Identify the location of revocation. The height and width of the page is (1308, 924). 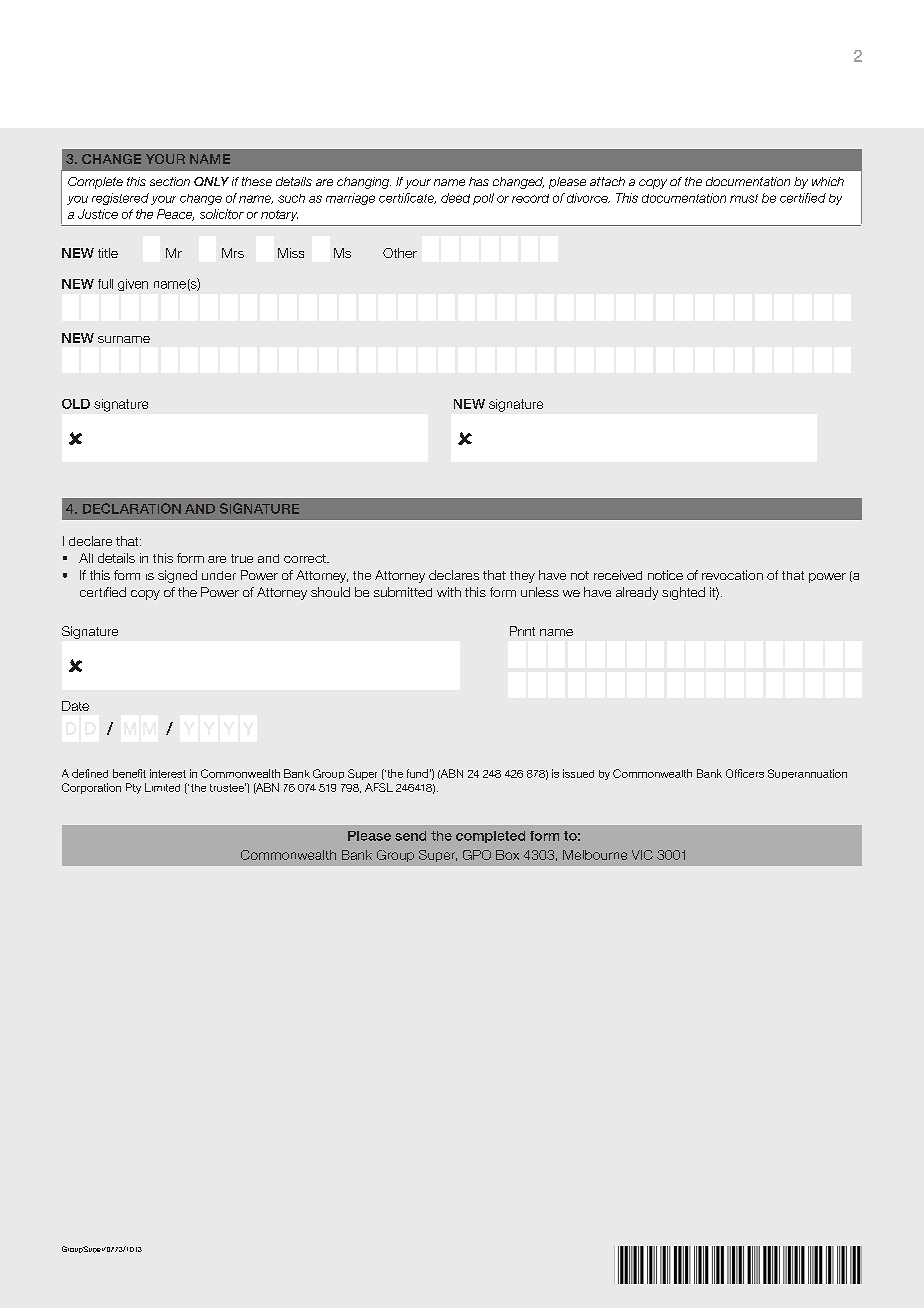
(732, 575).
